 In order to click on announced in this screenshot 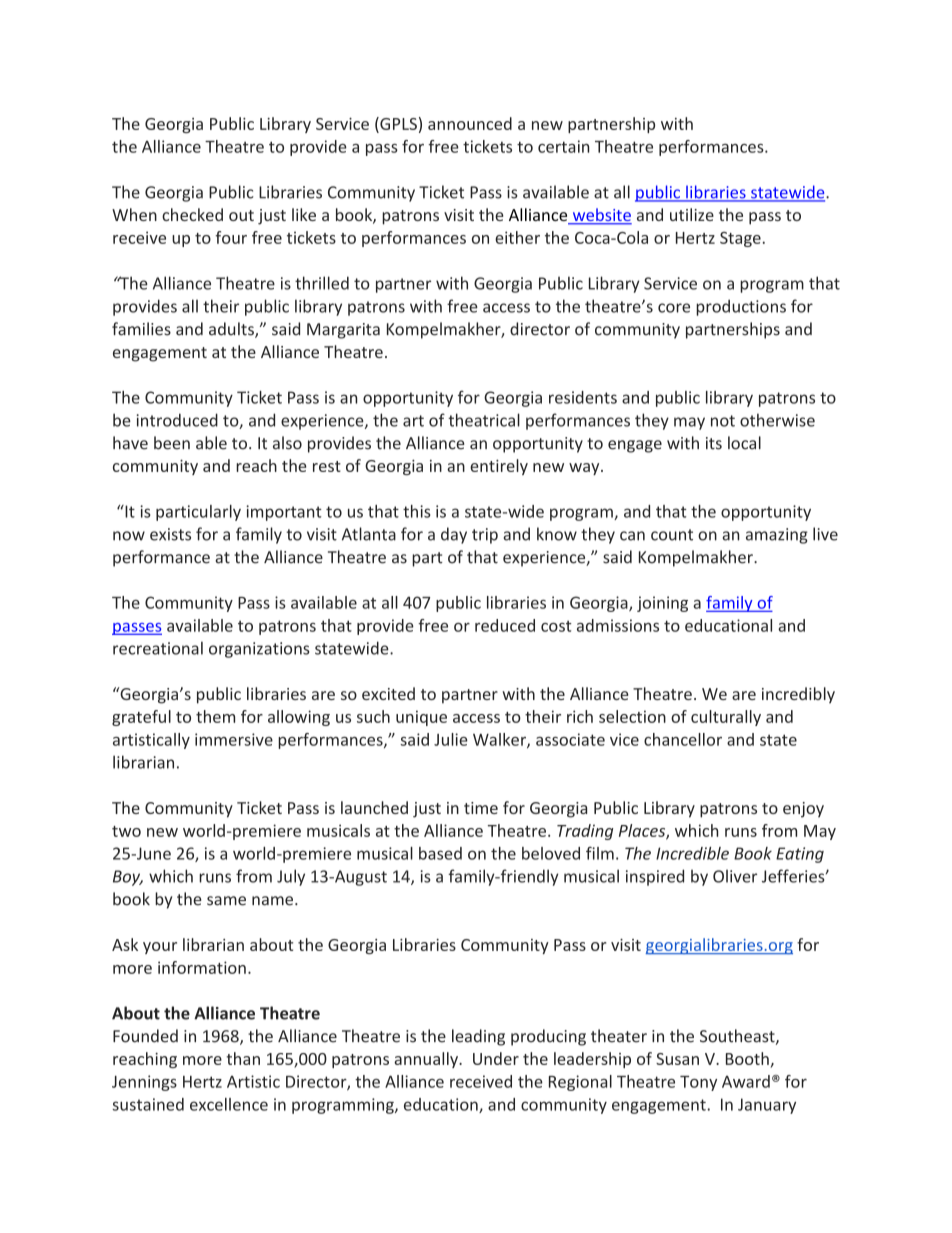, I will do `click(470, 123)`.
